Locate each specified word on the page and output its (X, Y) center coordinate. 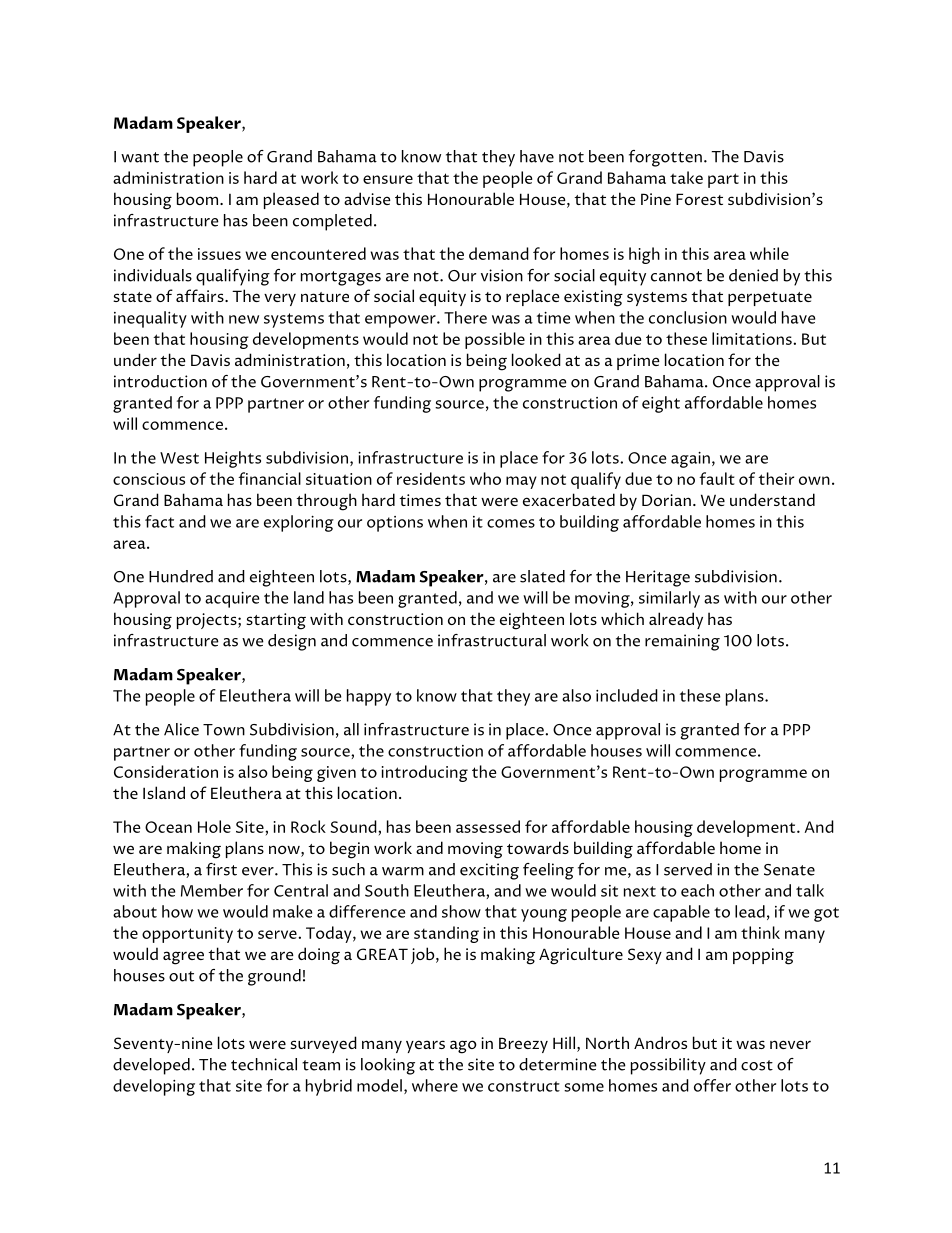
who (485, 478)
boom (197, 198)
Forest (699, 199)
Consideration (166, 771)
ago (463, 1047)
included (627, 695)
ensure (388, 179)
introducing (425, 773)
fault (717, 478)
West (179, 458)
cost (757, 1065)
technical (264, 1064)
